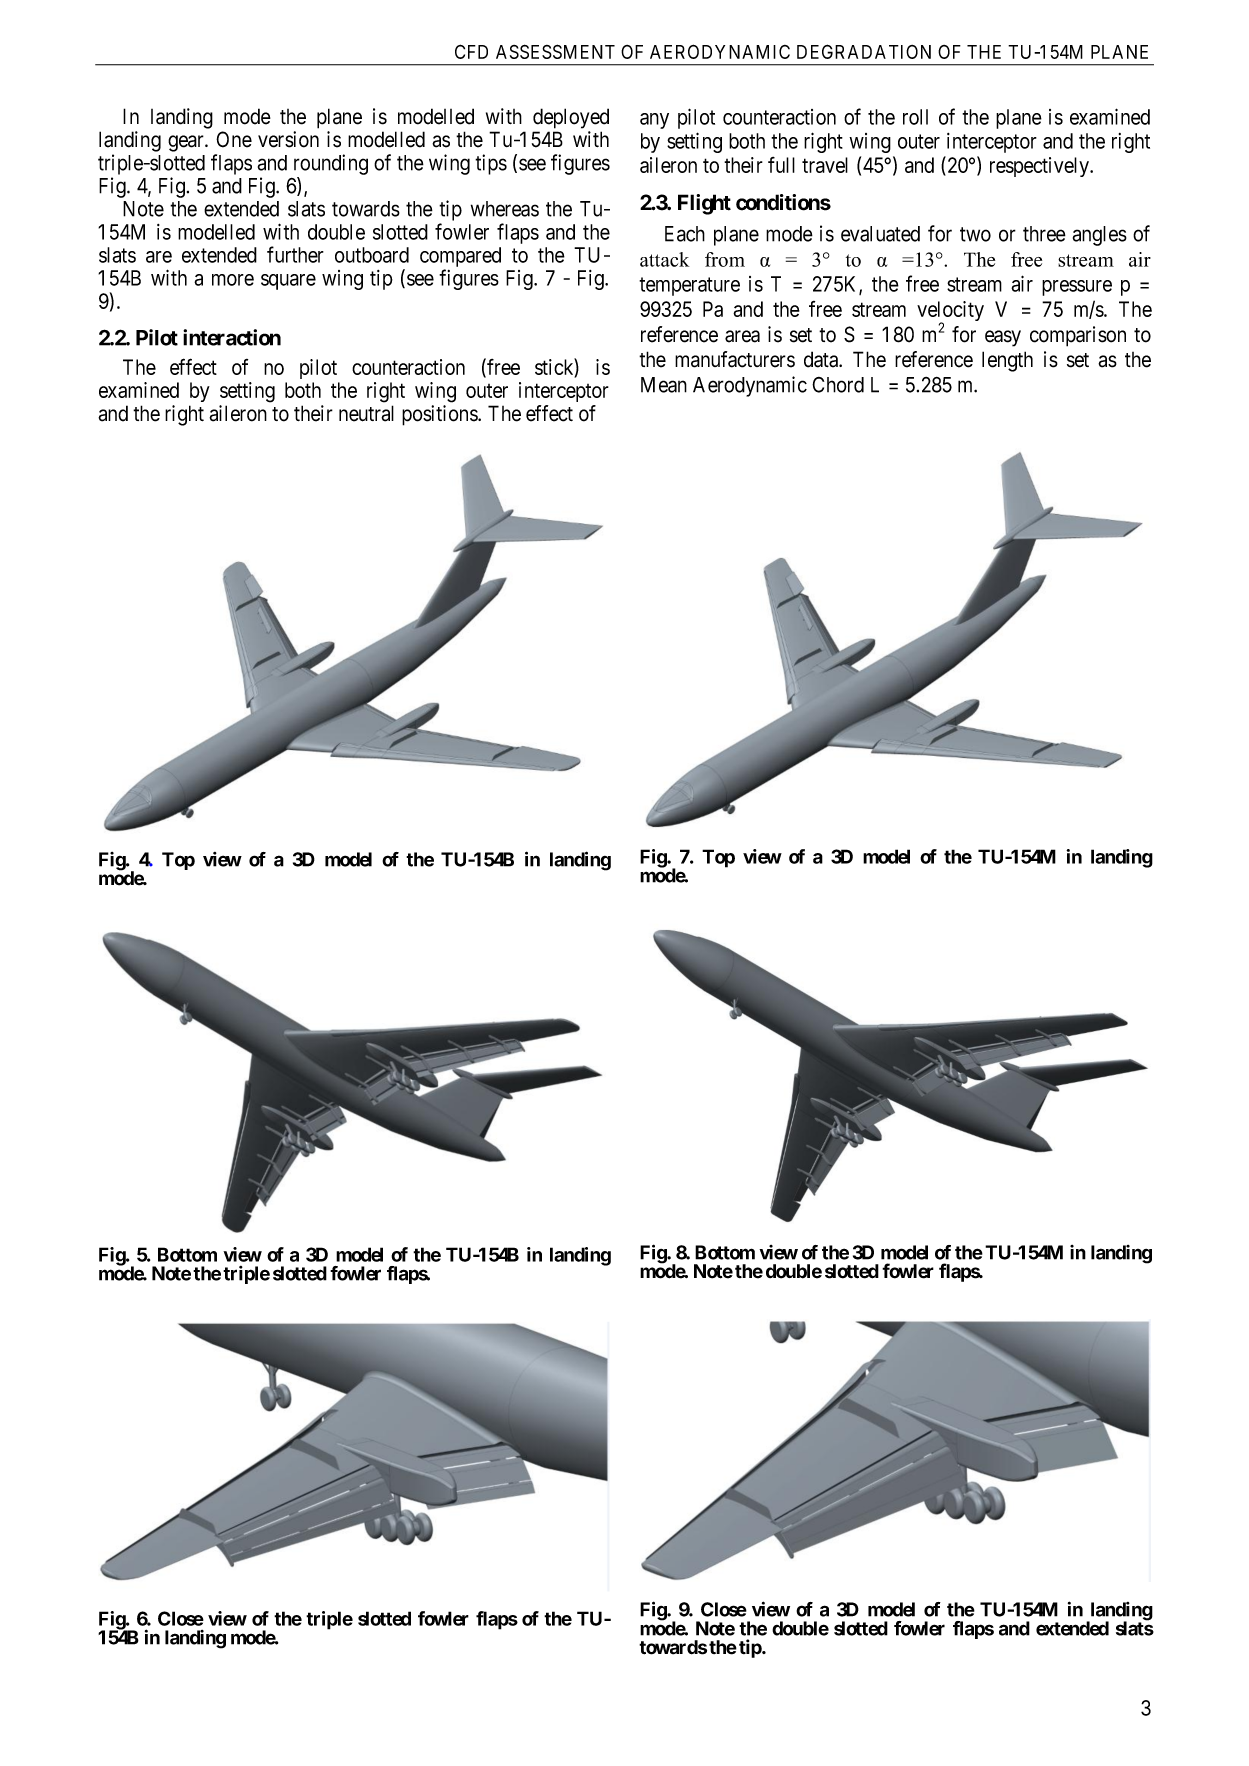  What do you see at coordinates (864, 51) in the page?
I see `DEGRADATION` at bounding box center [864, 51].
